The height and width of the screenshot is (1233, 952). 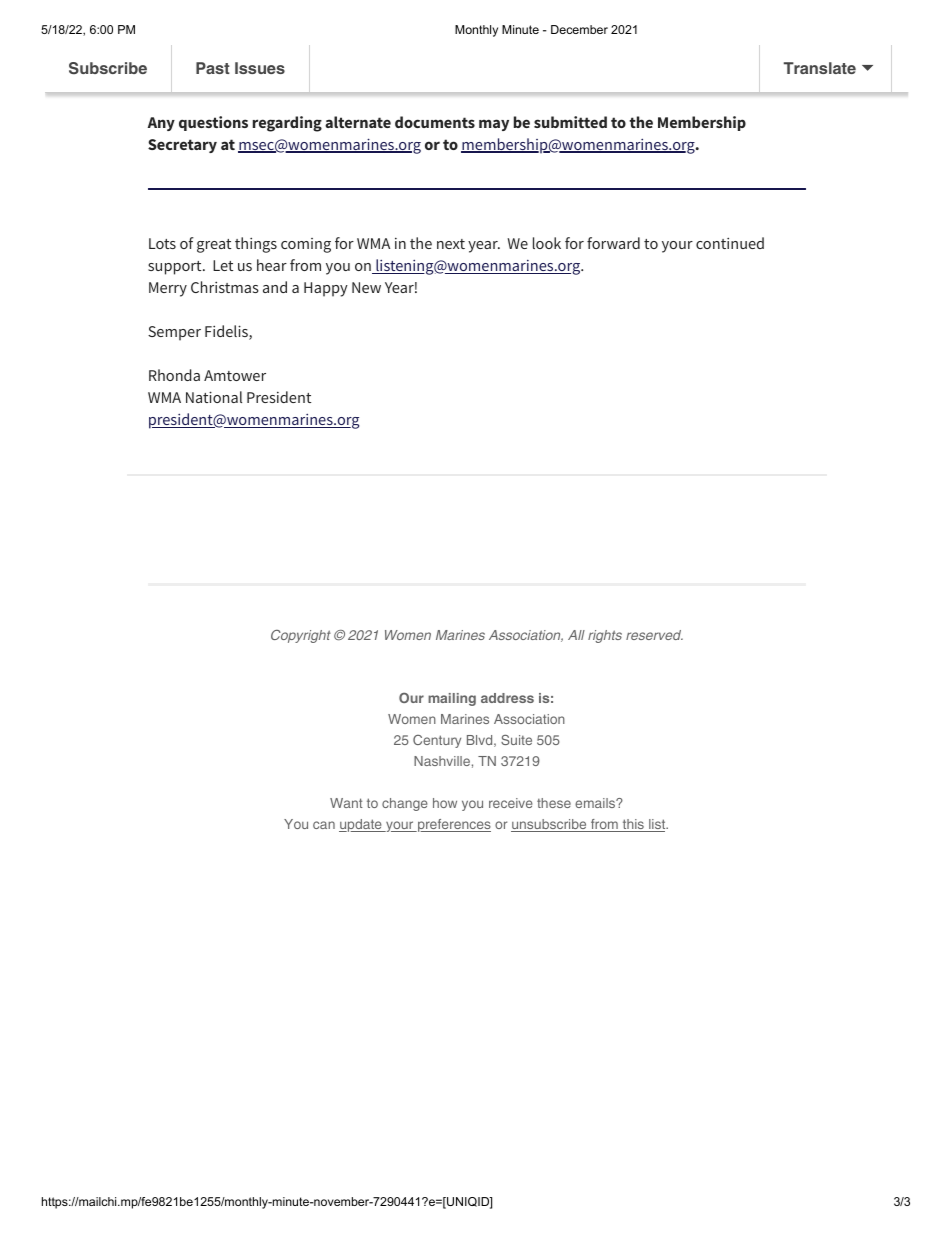 I want to click on Copyright, so click(x=301, y=636).
